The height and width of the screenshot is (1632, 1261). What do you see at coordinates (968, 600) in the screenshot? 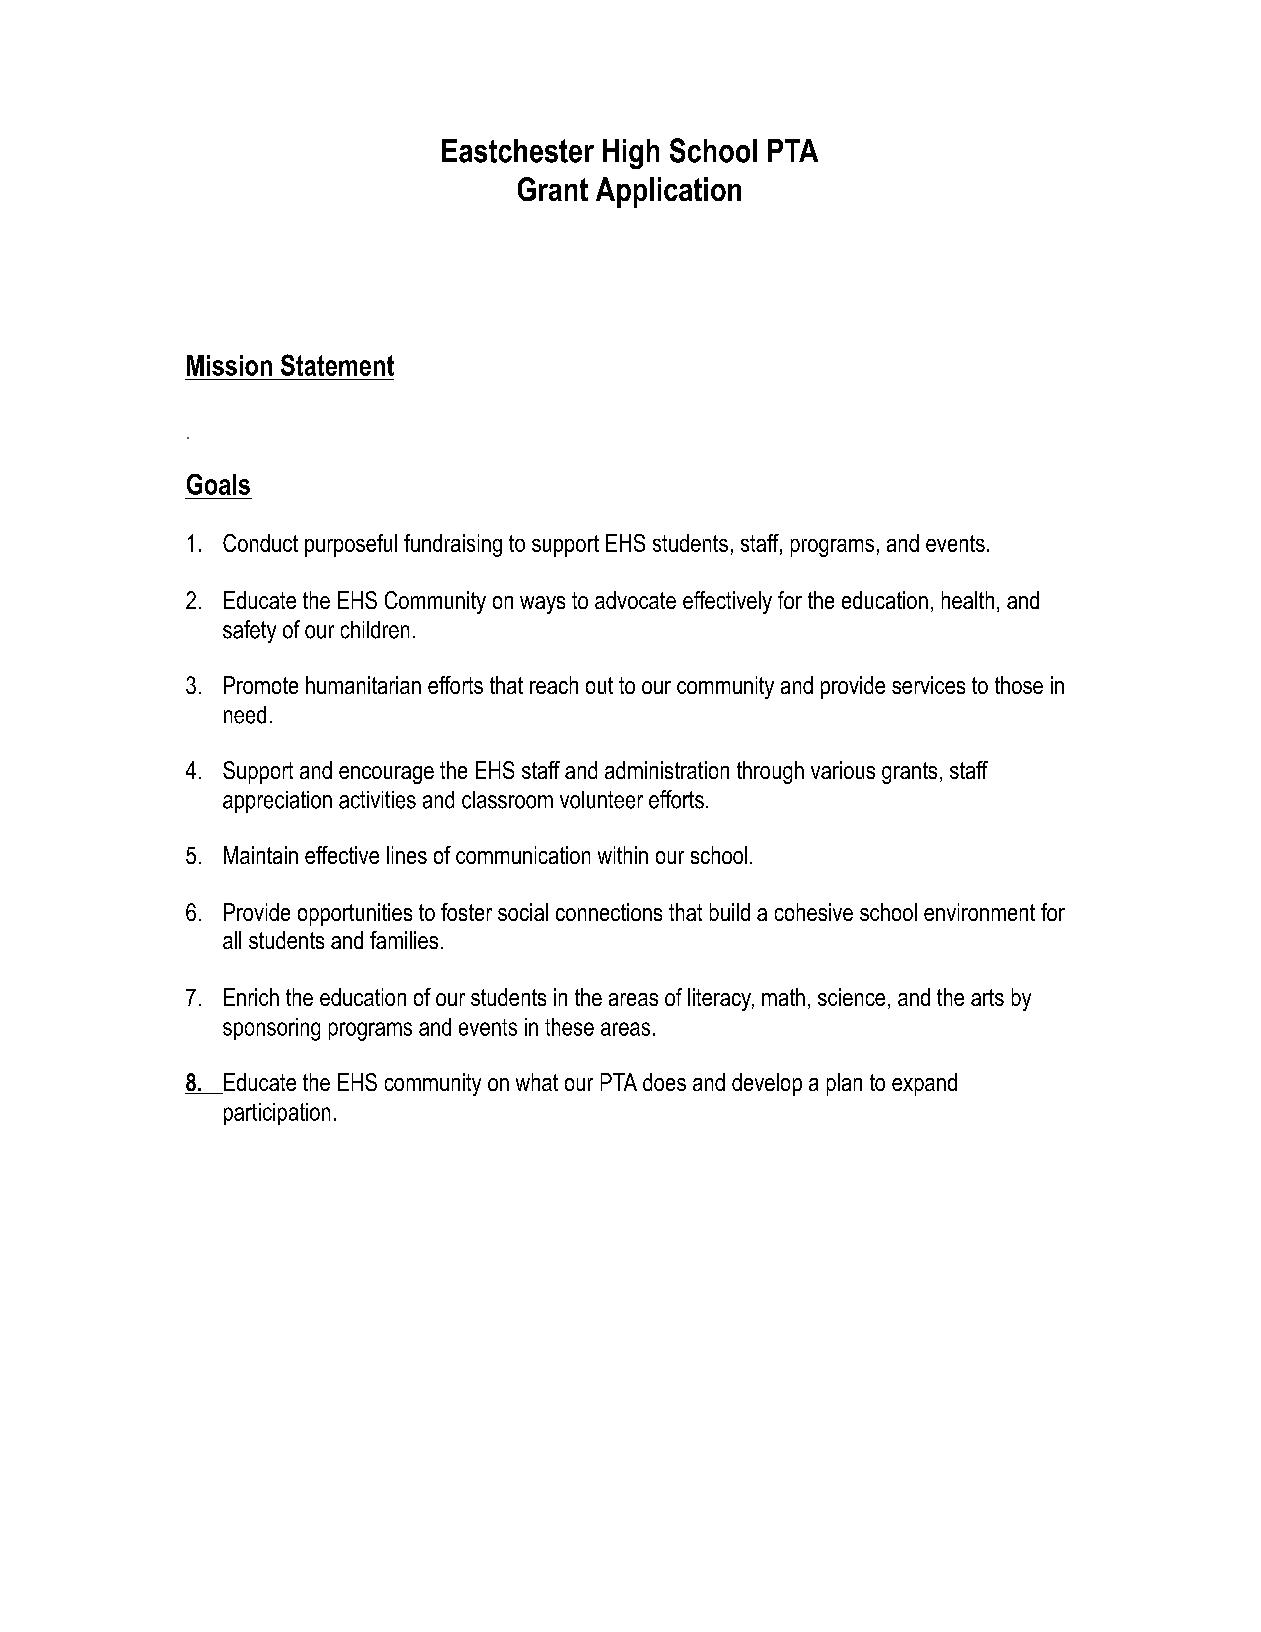
I see `health` at bounding box center [968, 600].
